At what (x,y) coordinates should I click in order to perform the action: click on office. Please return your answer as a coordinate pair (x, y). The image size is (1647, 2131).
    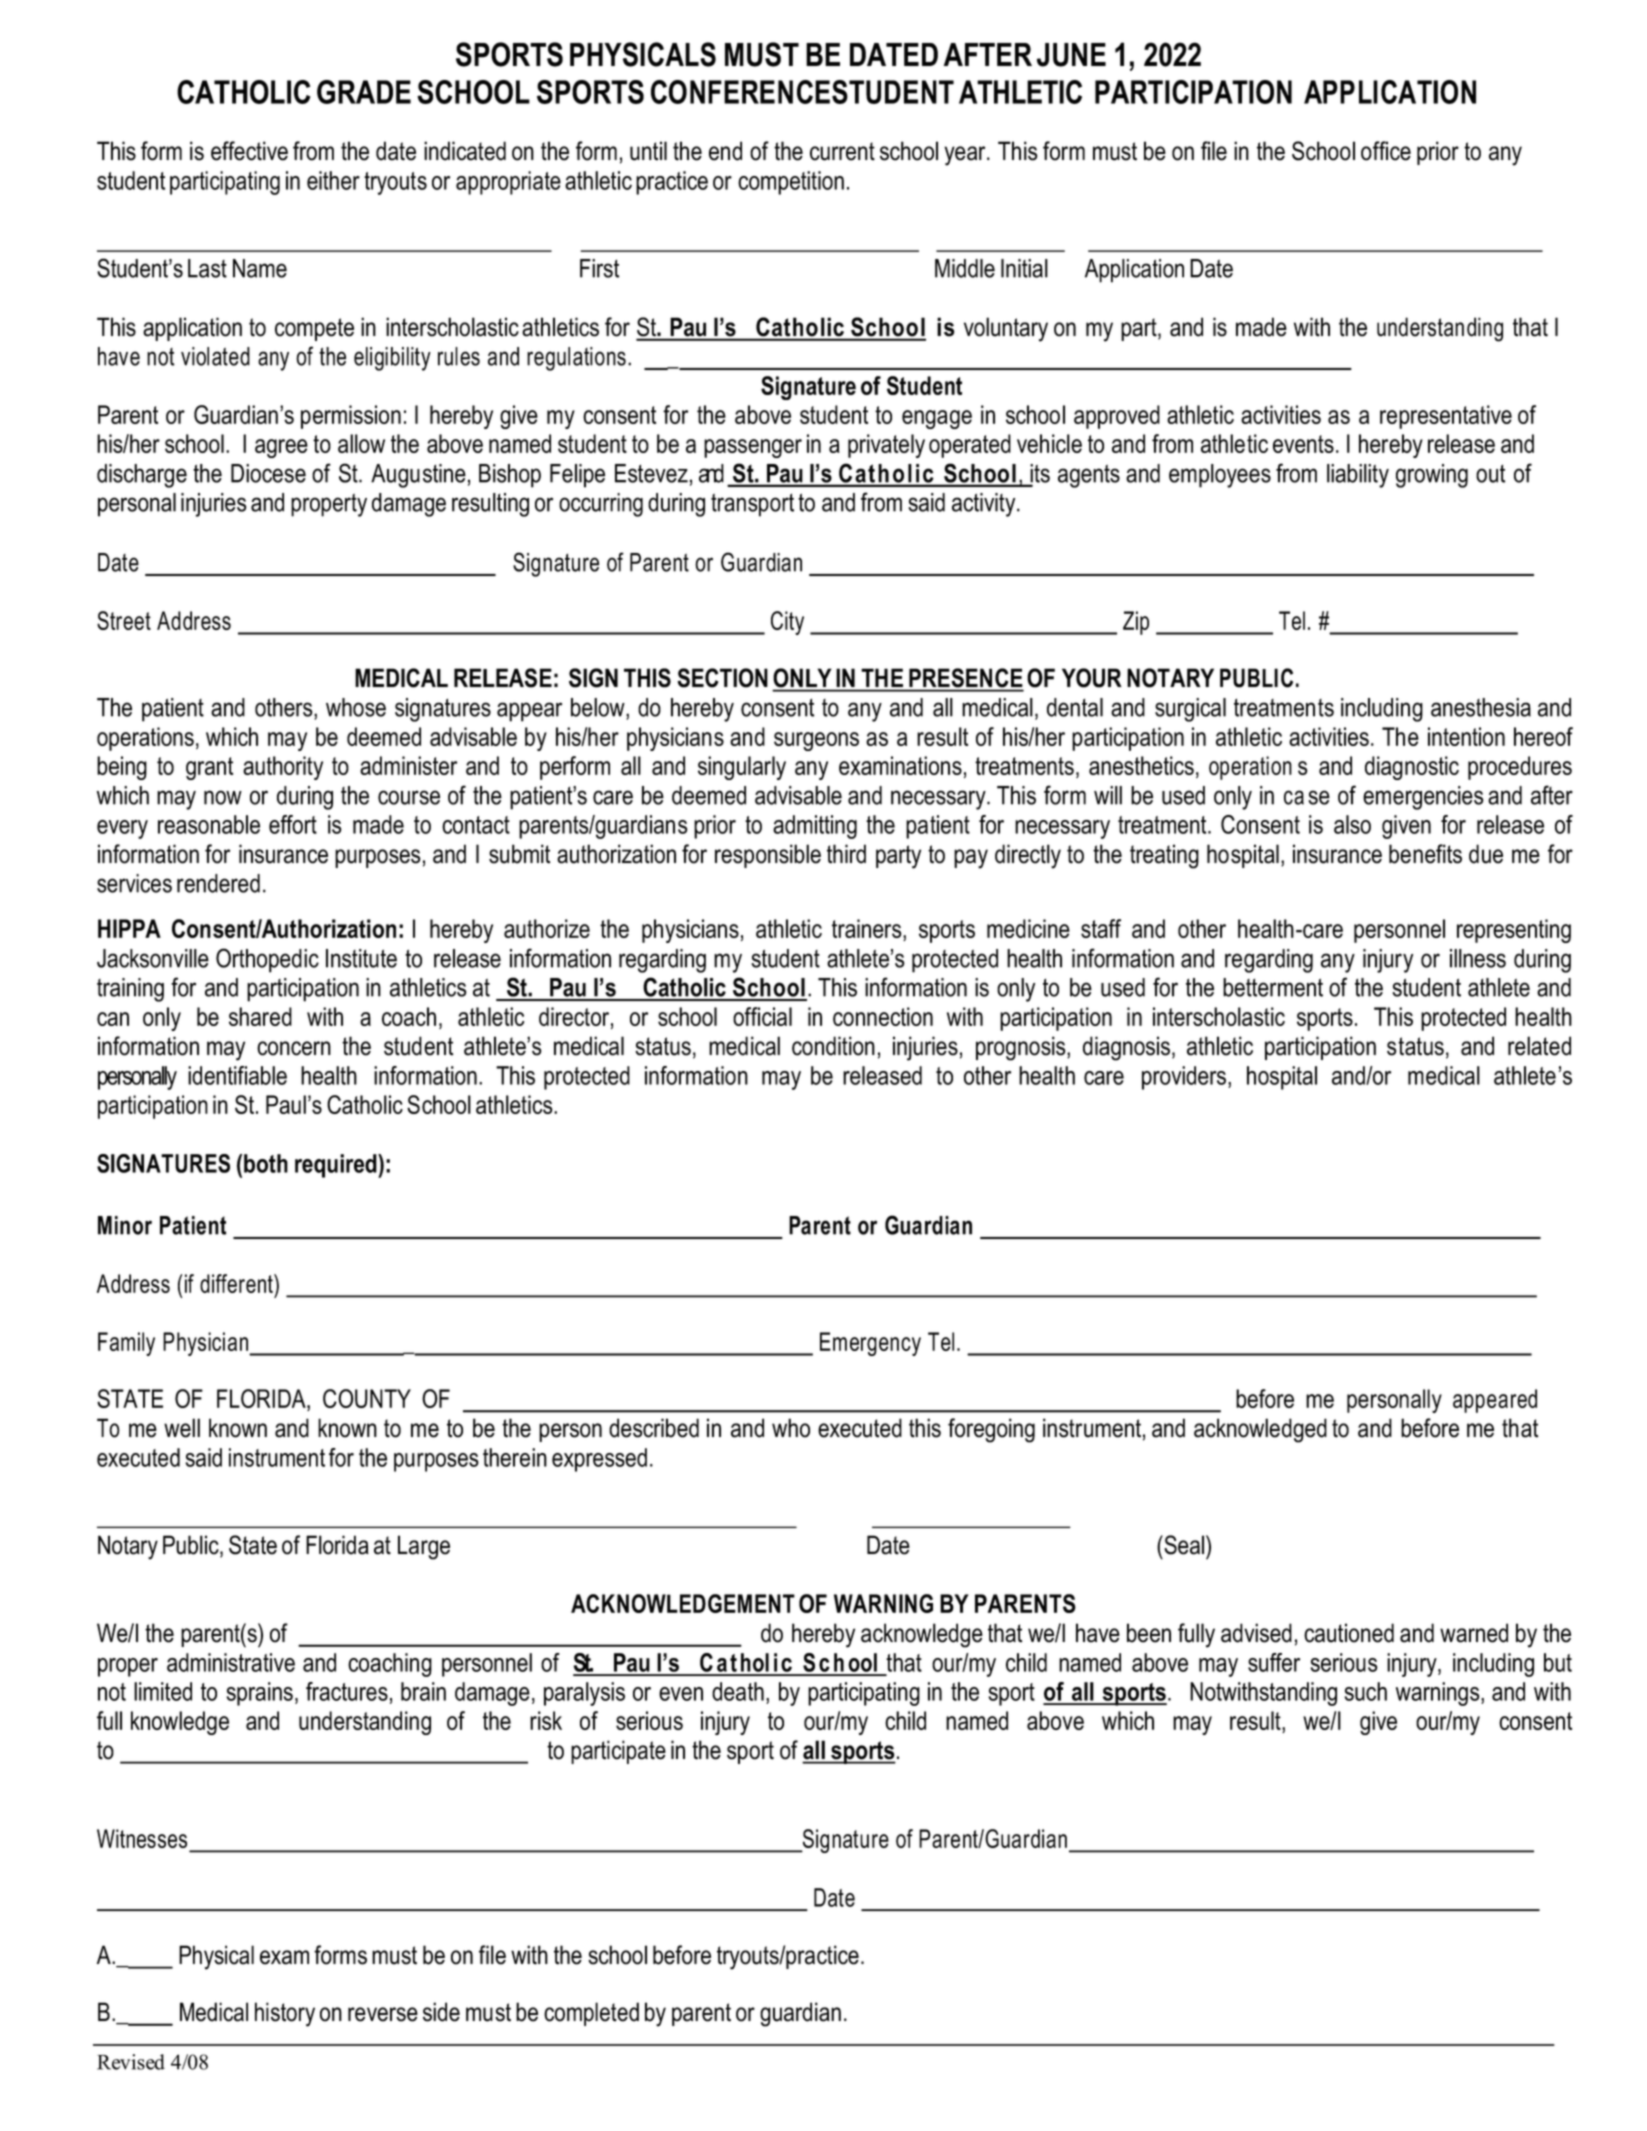
    Looking at the image, I should click on (1386, 151).
